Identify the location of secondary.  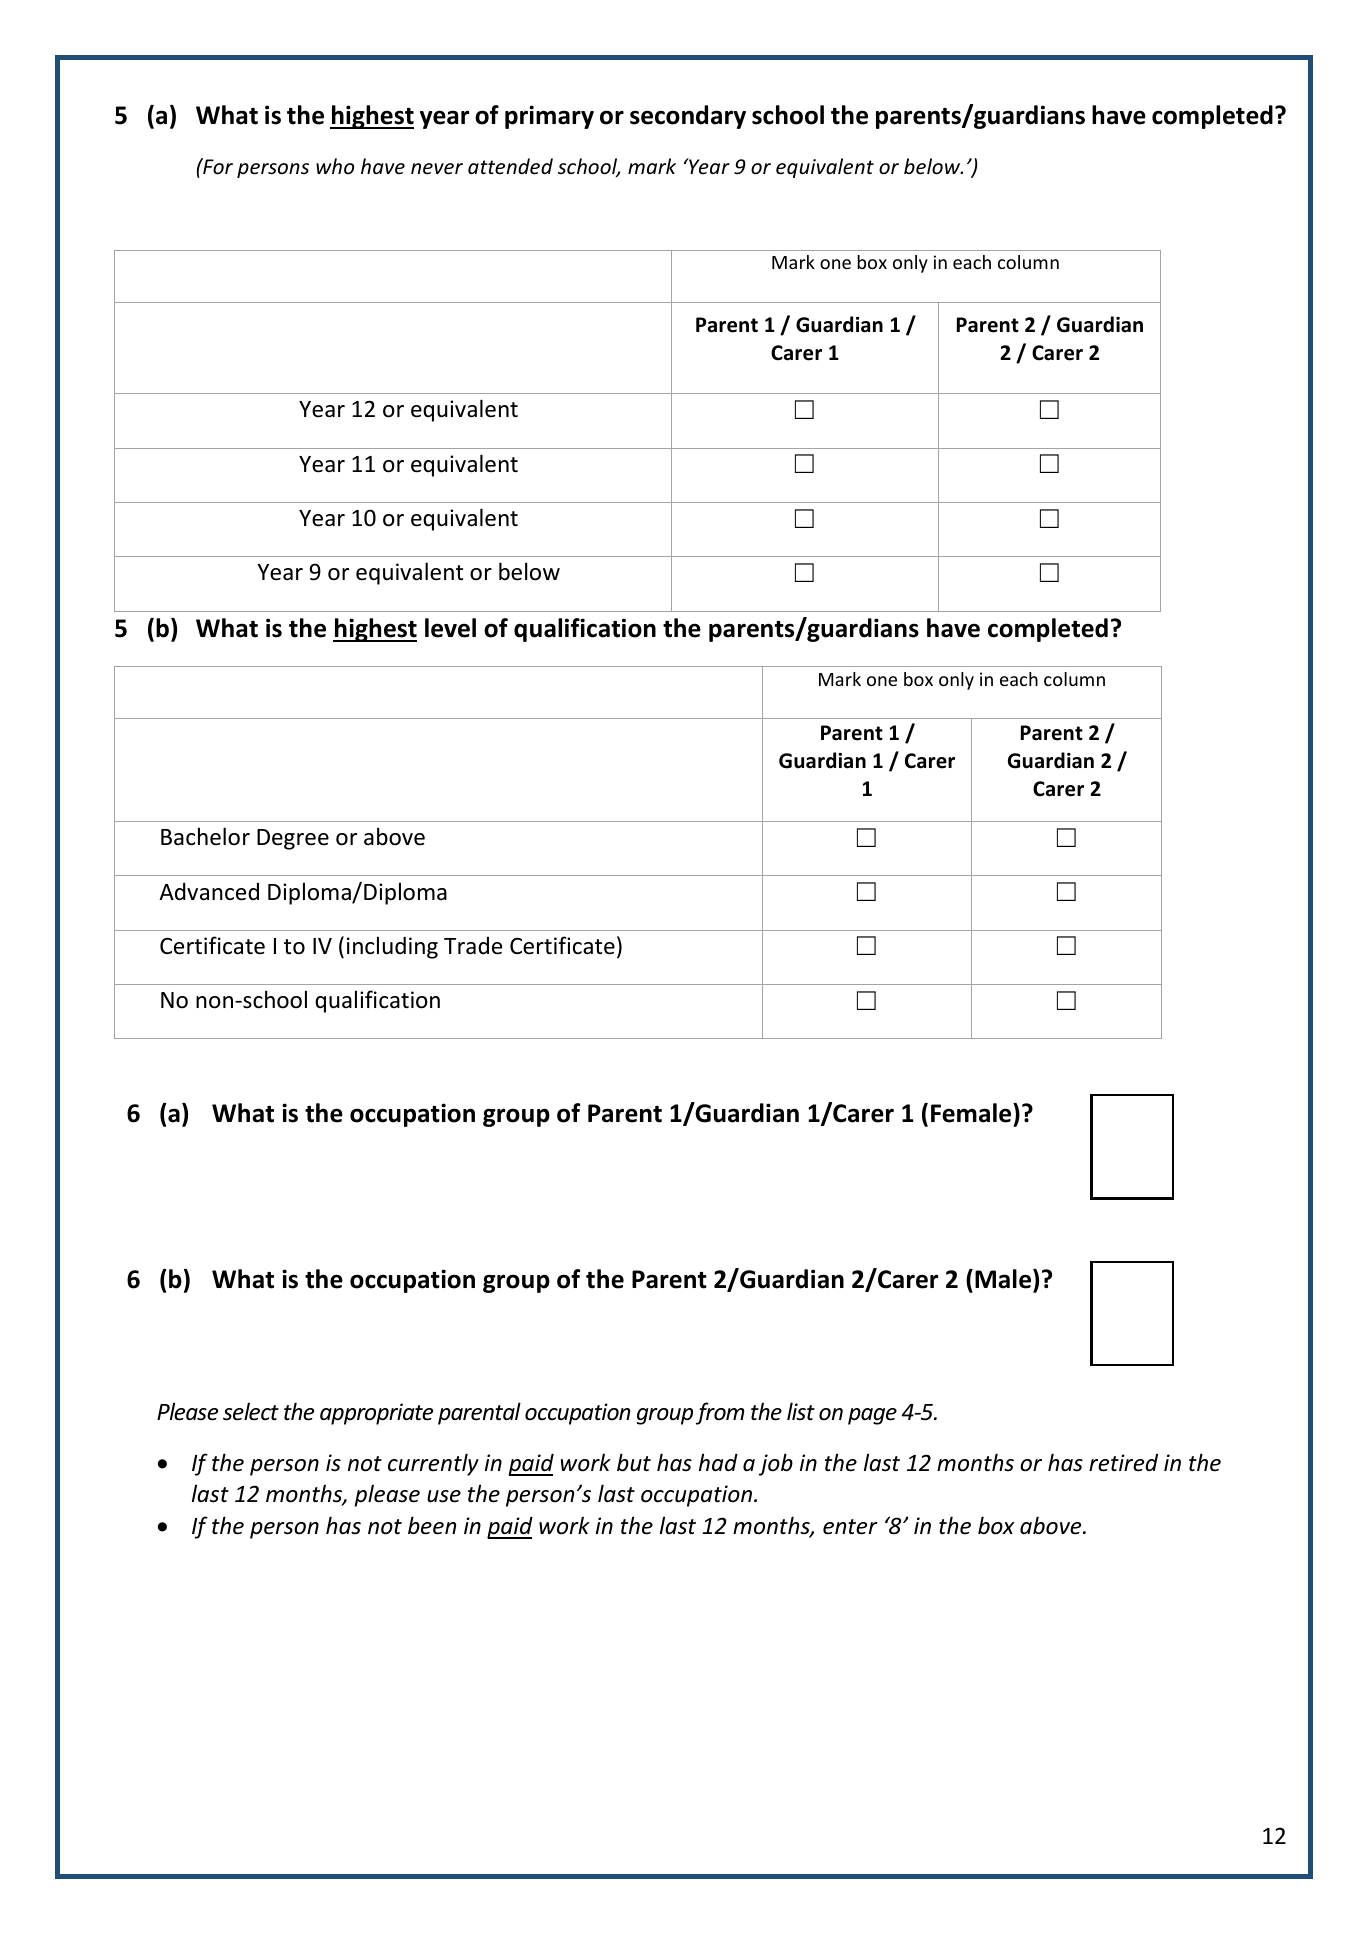
(688, 117).
